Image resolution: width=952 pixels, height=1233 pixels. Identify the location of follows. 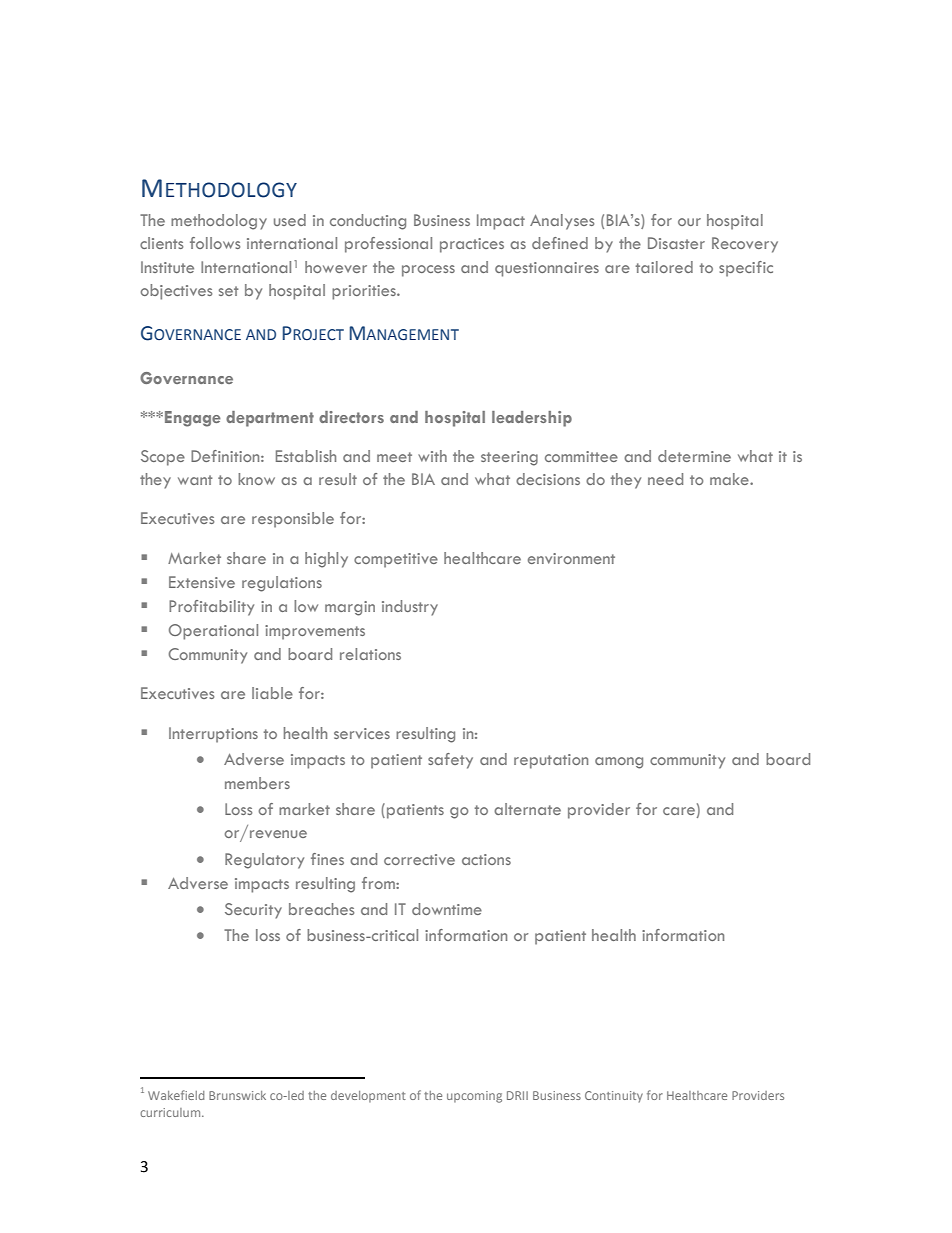
(215, 243).
